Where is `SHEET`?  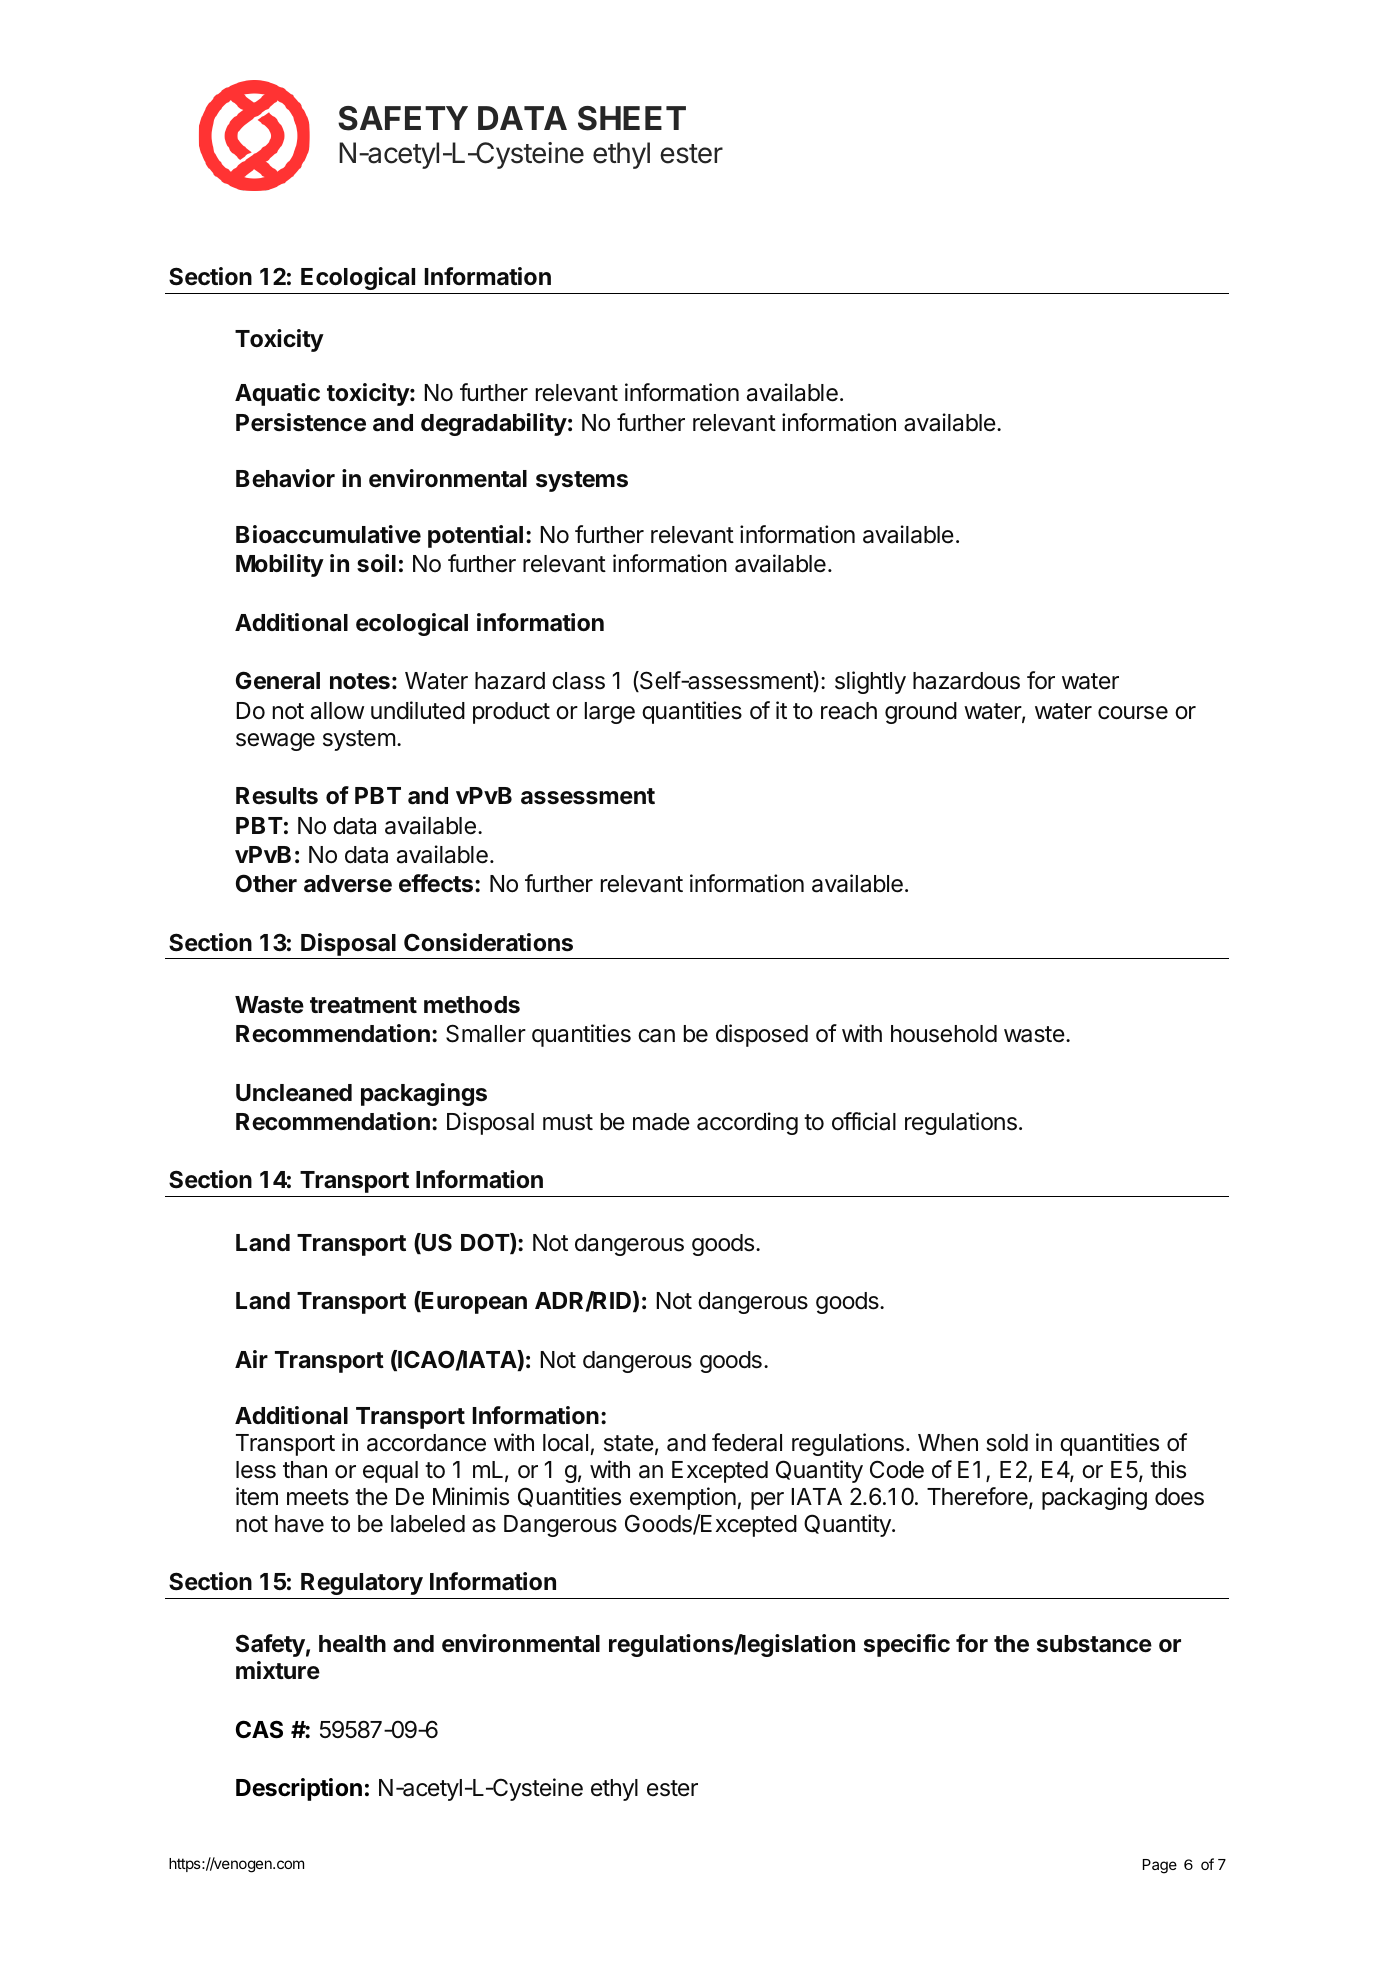 SHEET is located at coordinates (632, 118).
